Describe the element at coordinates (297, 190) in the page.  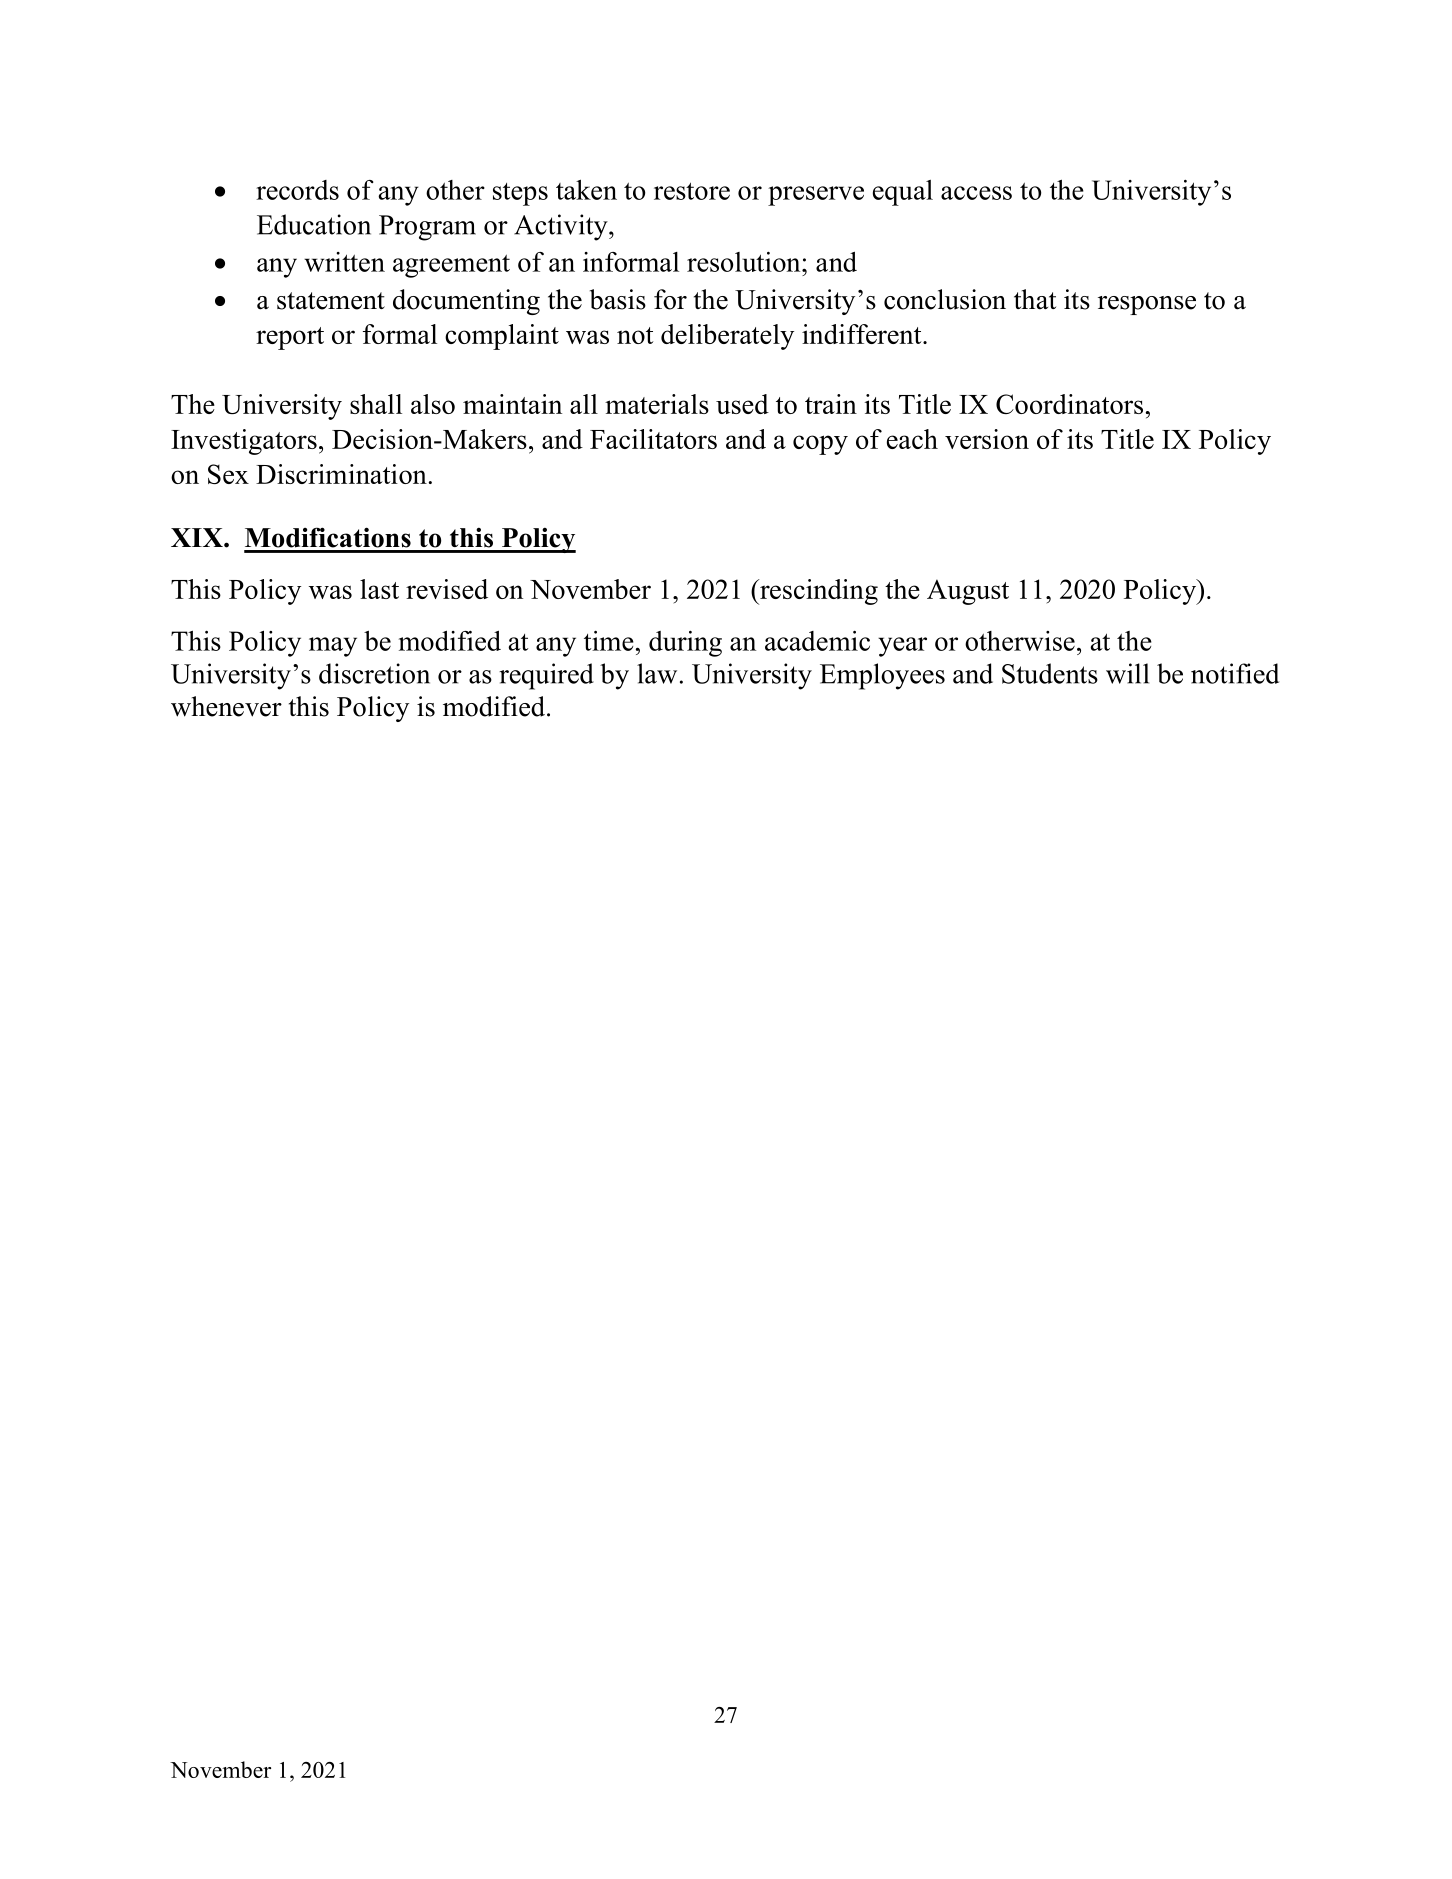
I see `records` at that location.
